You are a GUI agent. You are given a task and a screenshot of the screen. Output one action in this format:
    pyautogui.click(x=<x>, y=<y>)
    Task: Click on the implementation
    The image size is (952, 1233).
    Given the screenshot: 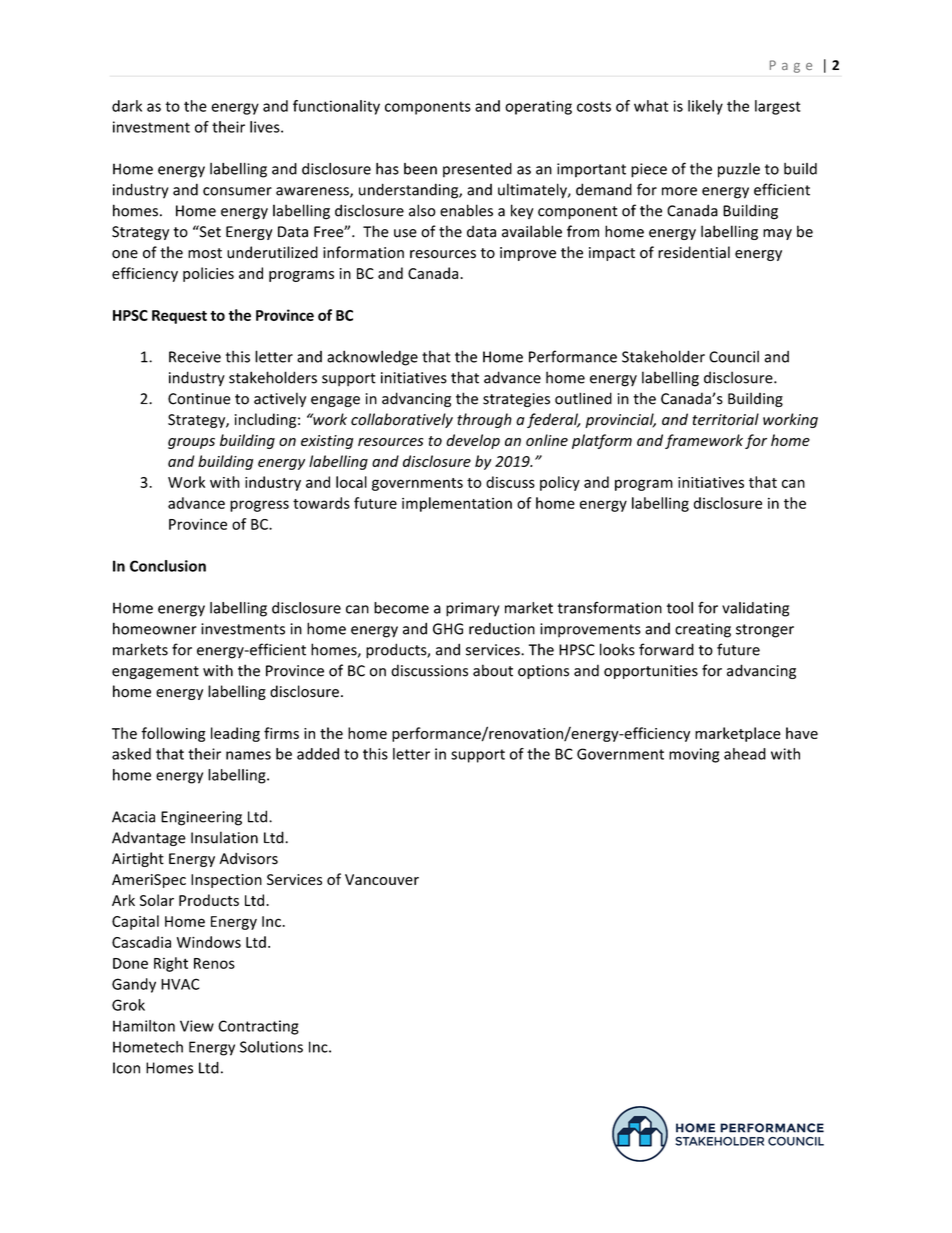 What is the action you would take?
    pyautogui.click(x=457, y=504)
